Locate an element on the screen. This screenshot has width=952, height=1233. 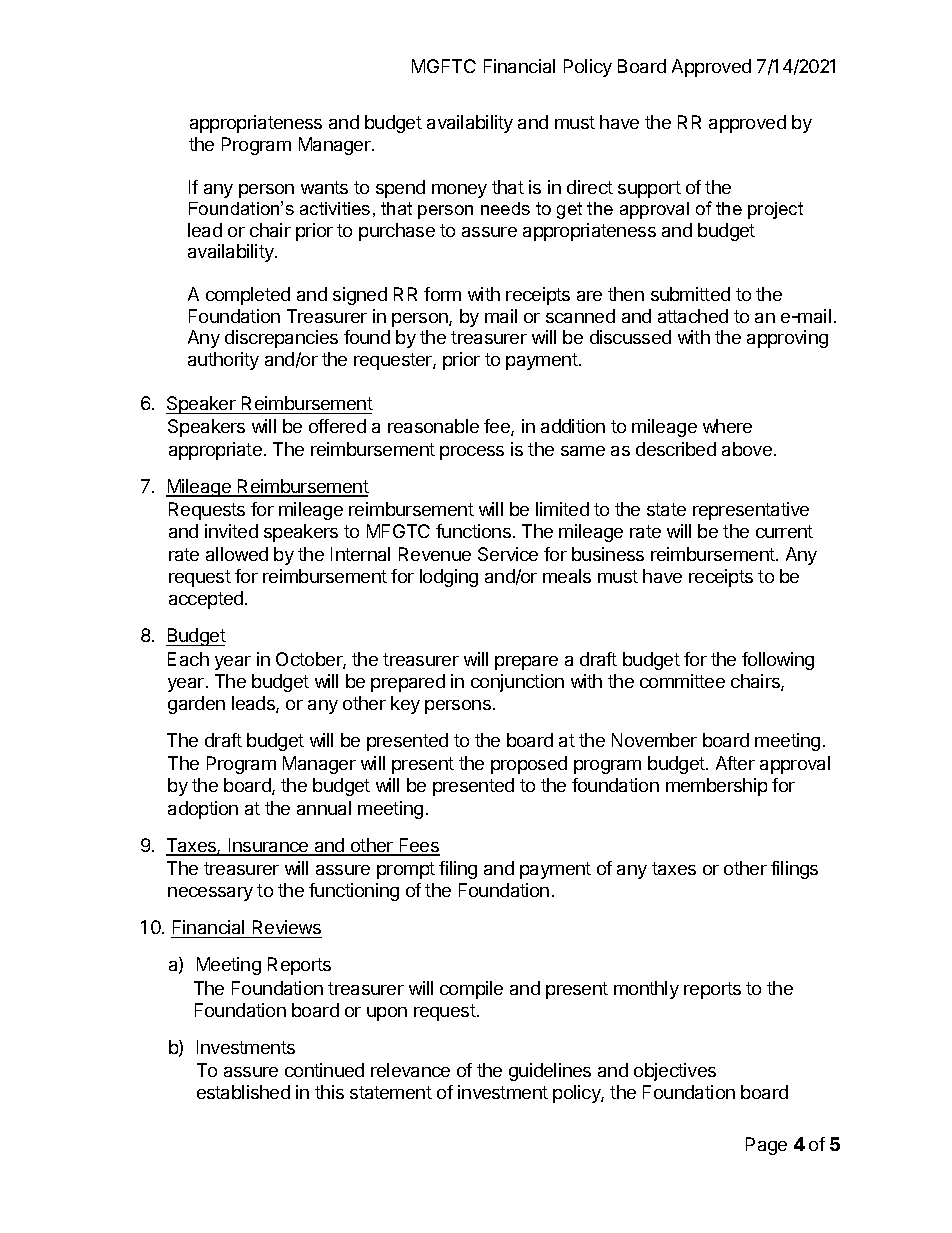
current is located at coordinates (784, 531).
